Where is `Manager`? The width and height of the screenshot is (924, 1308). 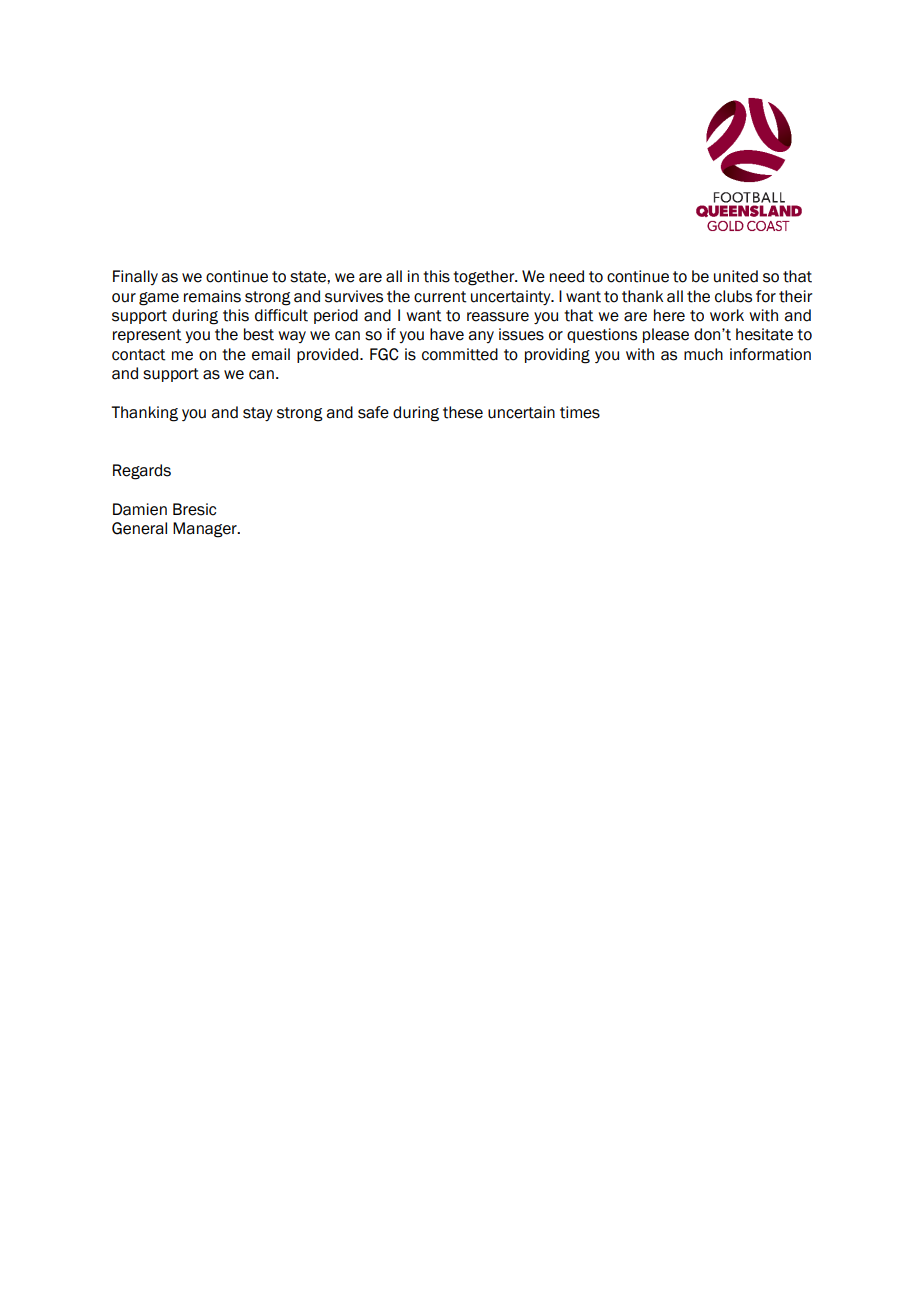
Manager is located at coordinates (206, 530).
